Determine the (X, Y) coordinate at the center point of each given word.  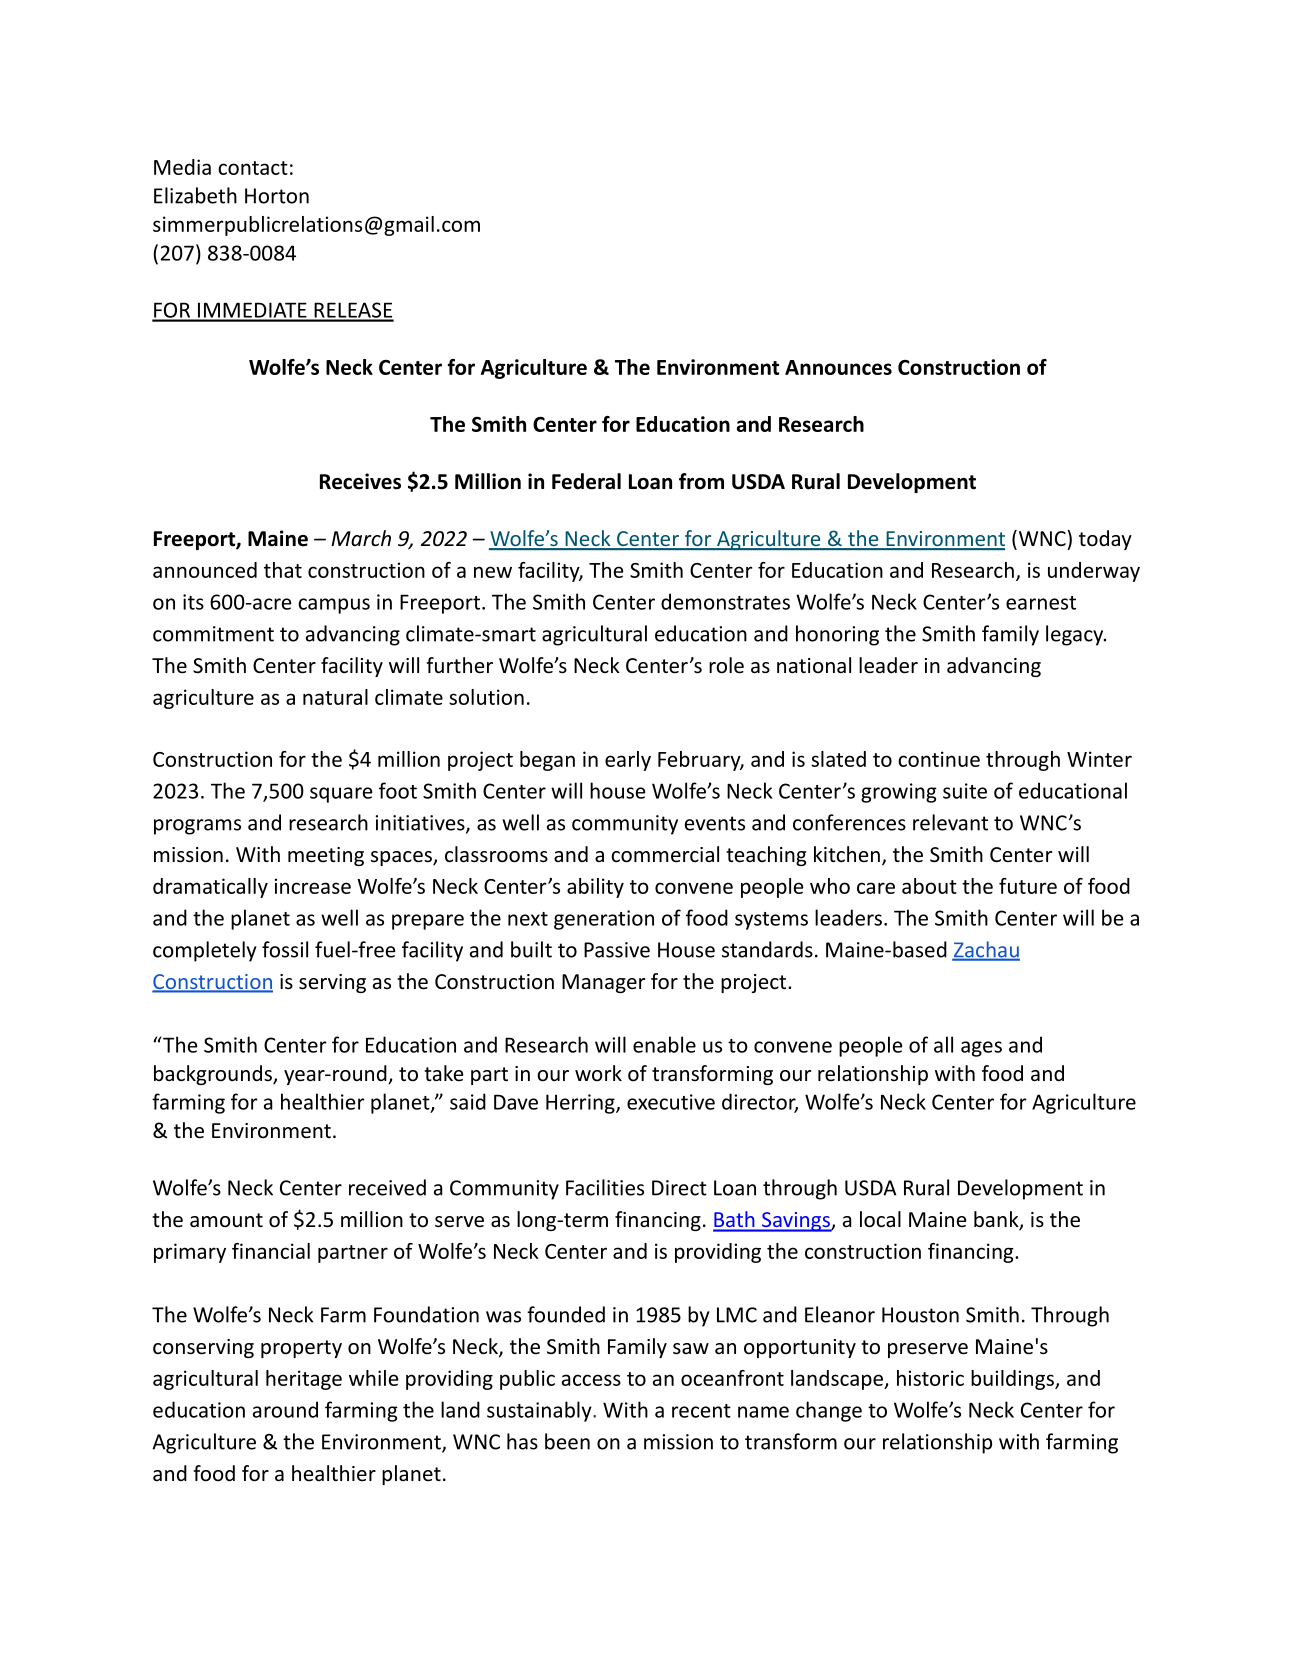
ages (981, 1049)
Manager (603, 983)
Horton (277, 196)
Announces (838, 367)
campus (334, 606)
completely (204, 951)
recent (701, 1411)
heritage (304, 1380)
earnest (1041, 603)
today (1105, 540)
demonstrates (725, 601)
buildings (1013, 1380)
